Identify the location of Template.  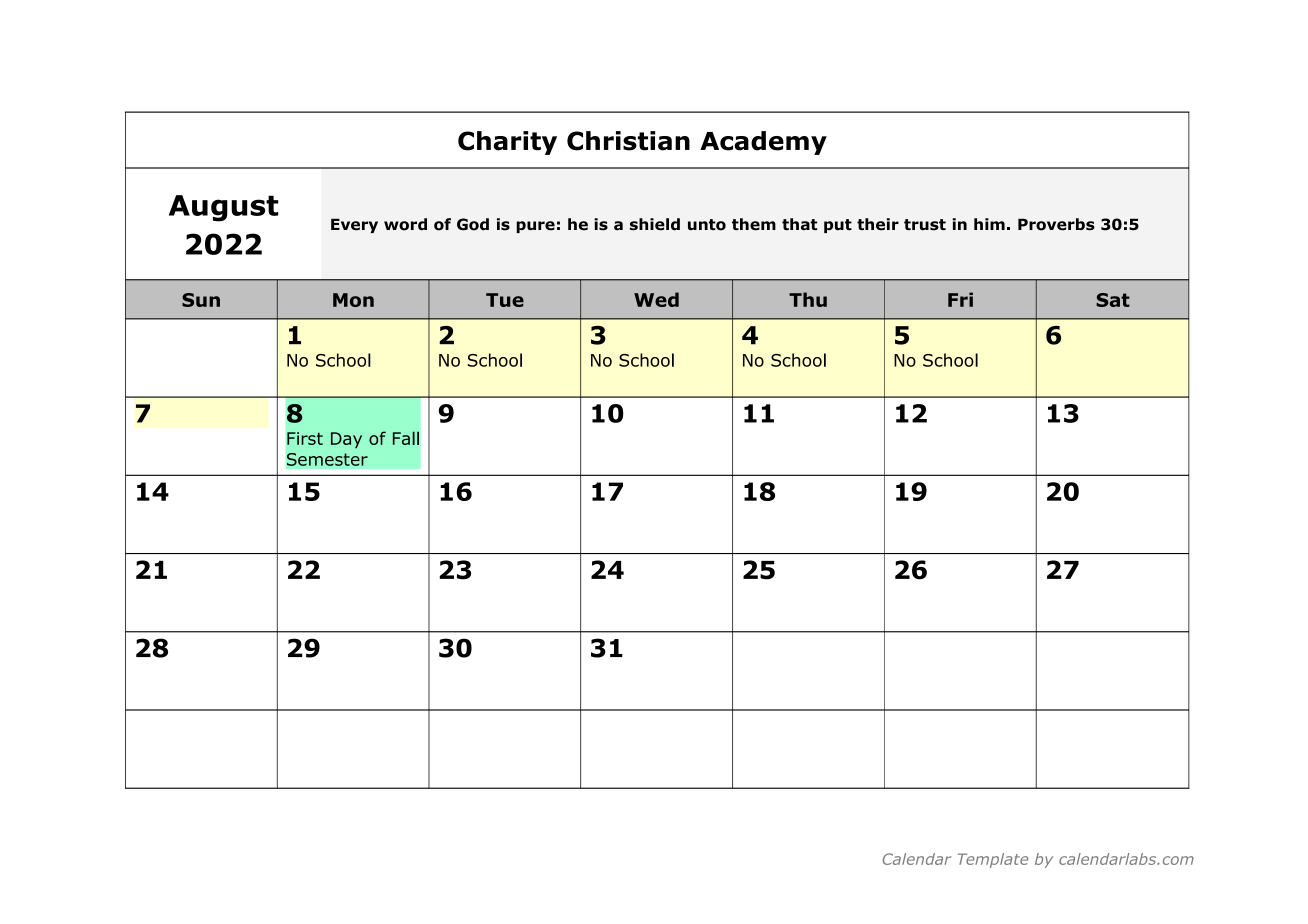
(993, 860).
